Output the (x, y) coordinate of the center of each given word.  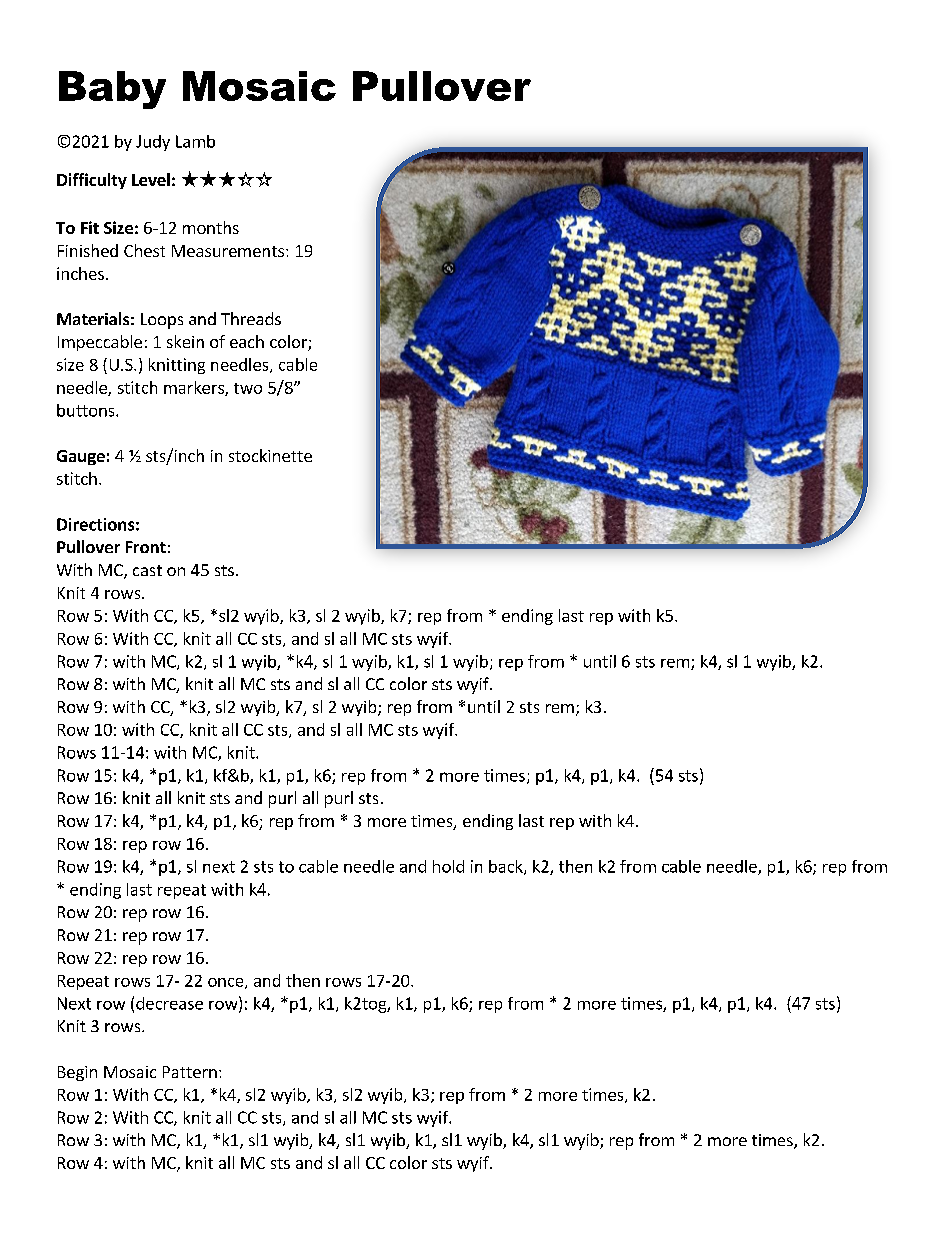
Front (146, 547)
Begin (77, 1073)
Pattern (190, 1072)
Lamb (195, 141)
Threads (251, 318)
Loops (162, 321)
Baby (112, 90)
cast (147, 570)
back (507, 867)
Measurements (229, 251)
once (227, 983)
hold (448, 866)
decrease (169, 1003)
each (247, 341)
